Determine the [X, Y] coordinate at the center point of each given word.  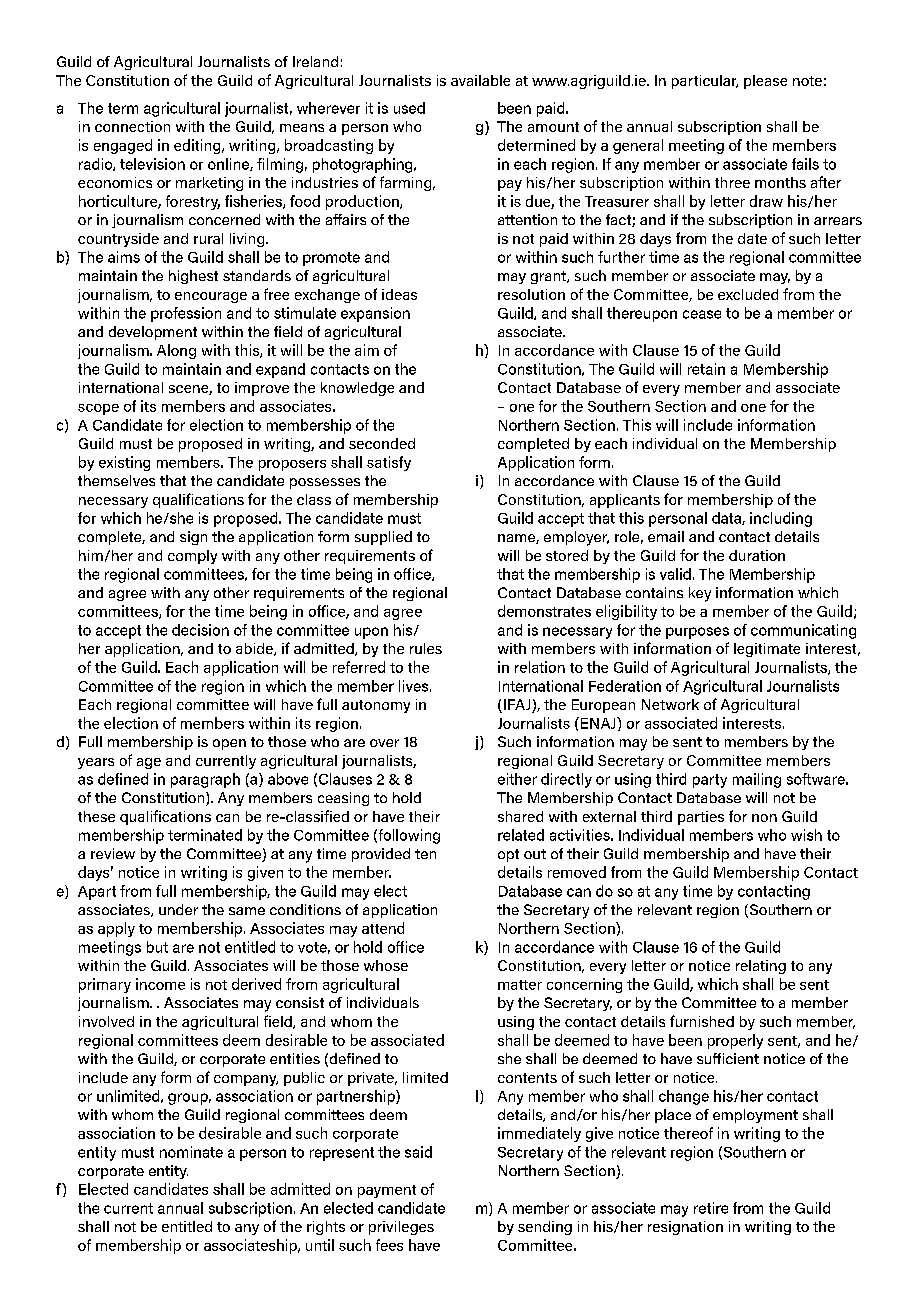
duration [757, 555]
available [480, 80]
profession [186, 314]
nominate [191, 1152]
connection [132, 126]
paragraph [205, 780]
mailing [757, 780]
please [765, 82]
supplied [383, 538]
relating [761, 967]
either [517, 779]
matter [520, 985]
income [160, 984]
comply [192, 557]
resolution [531, 294]
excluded [748, 294]
